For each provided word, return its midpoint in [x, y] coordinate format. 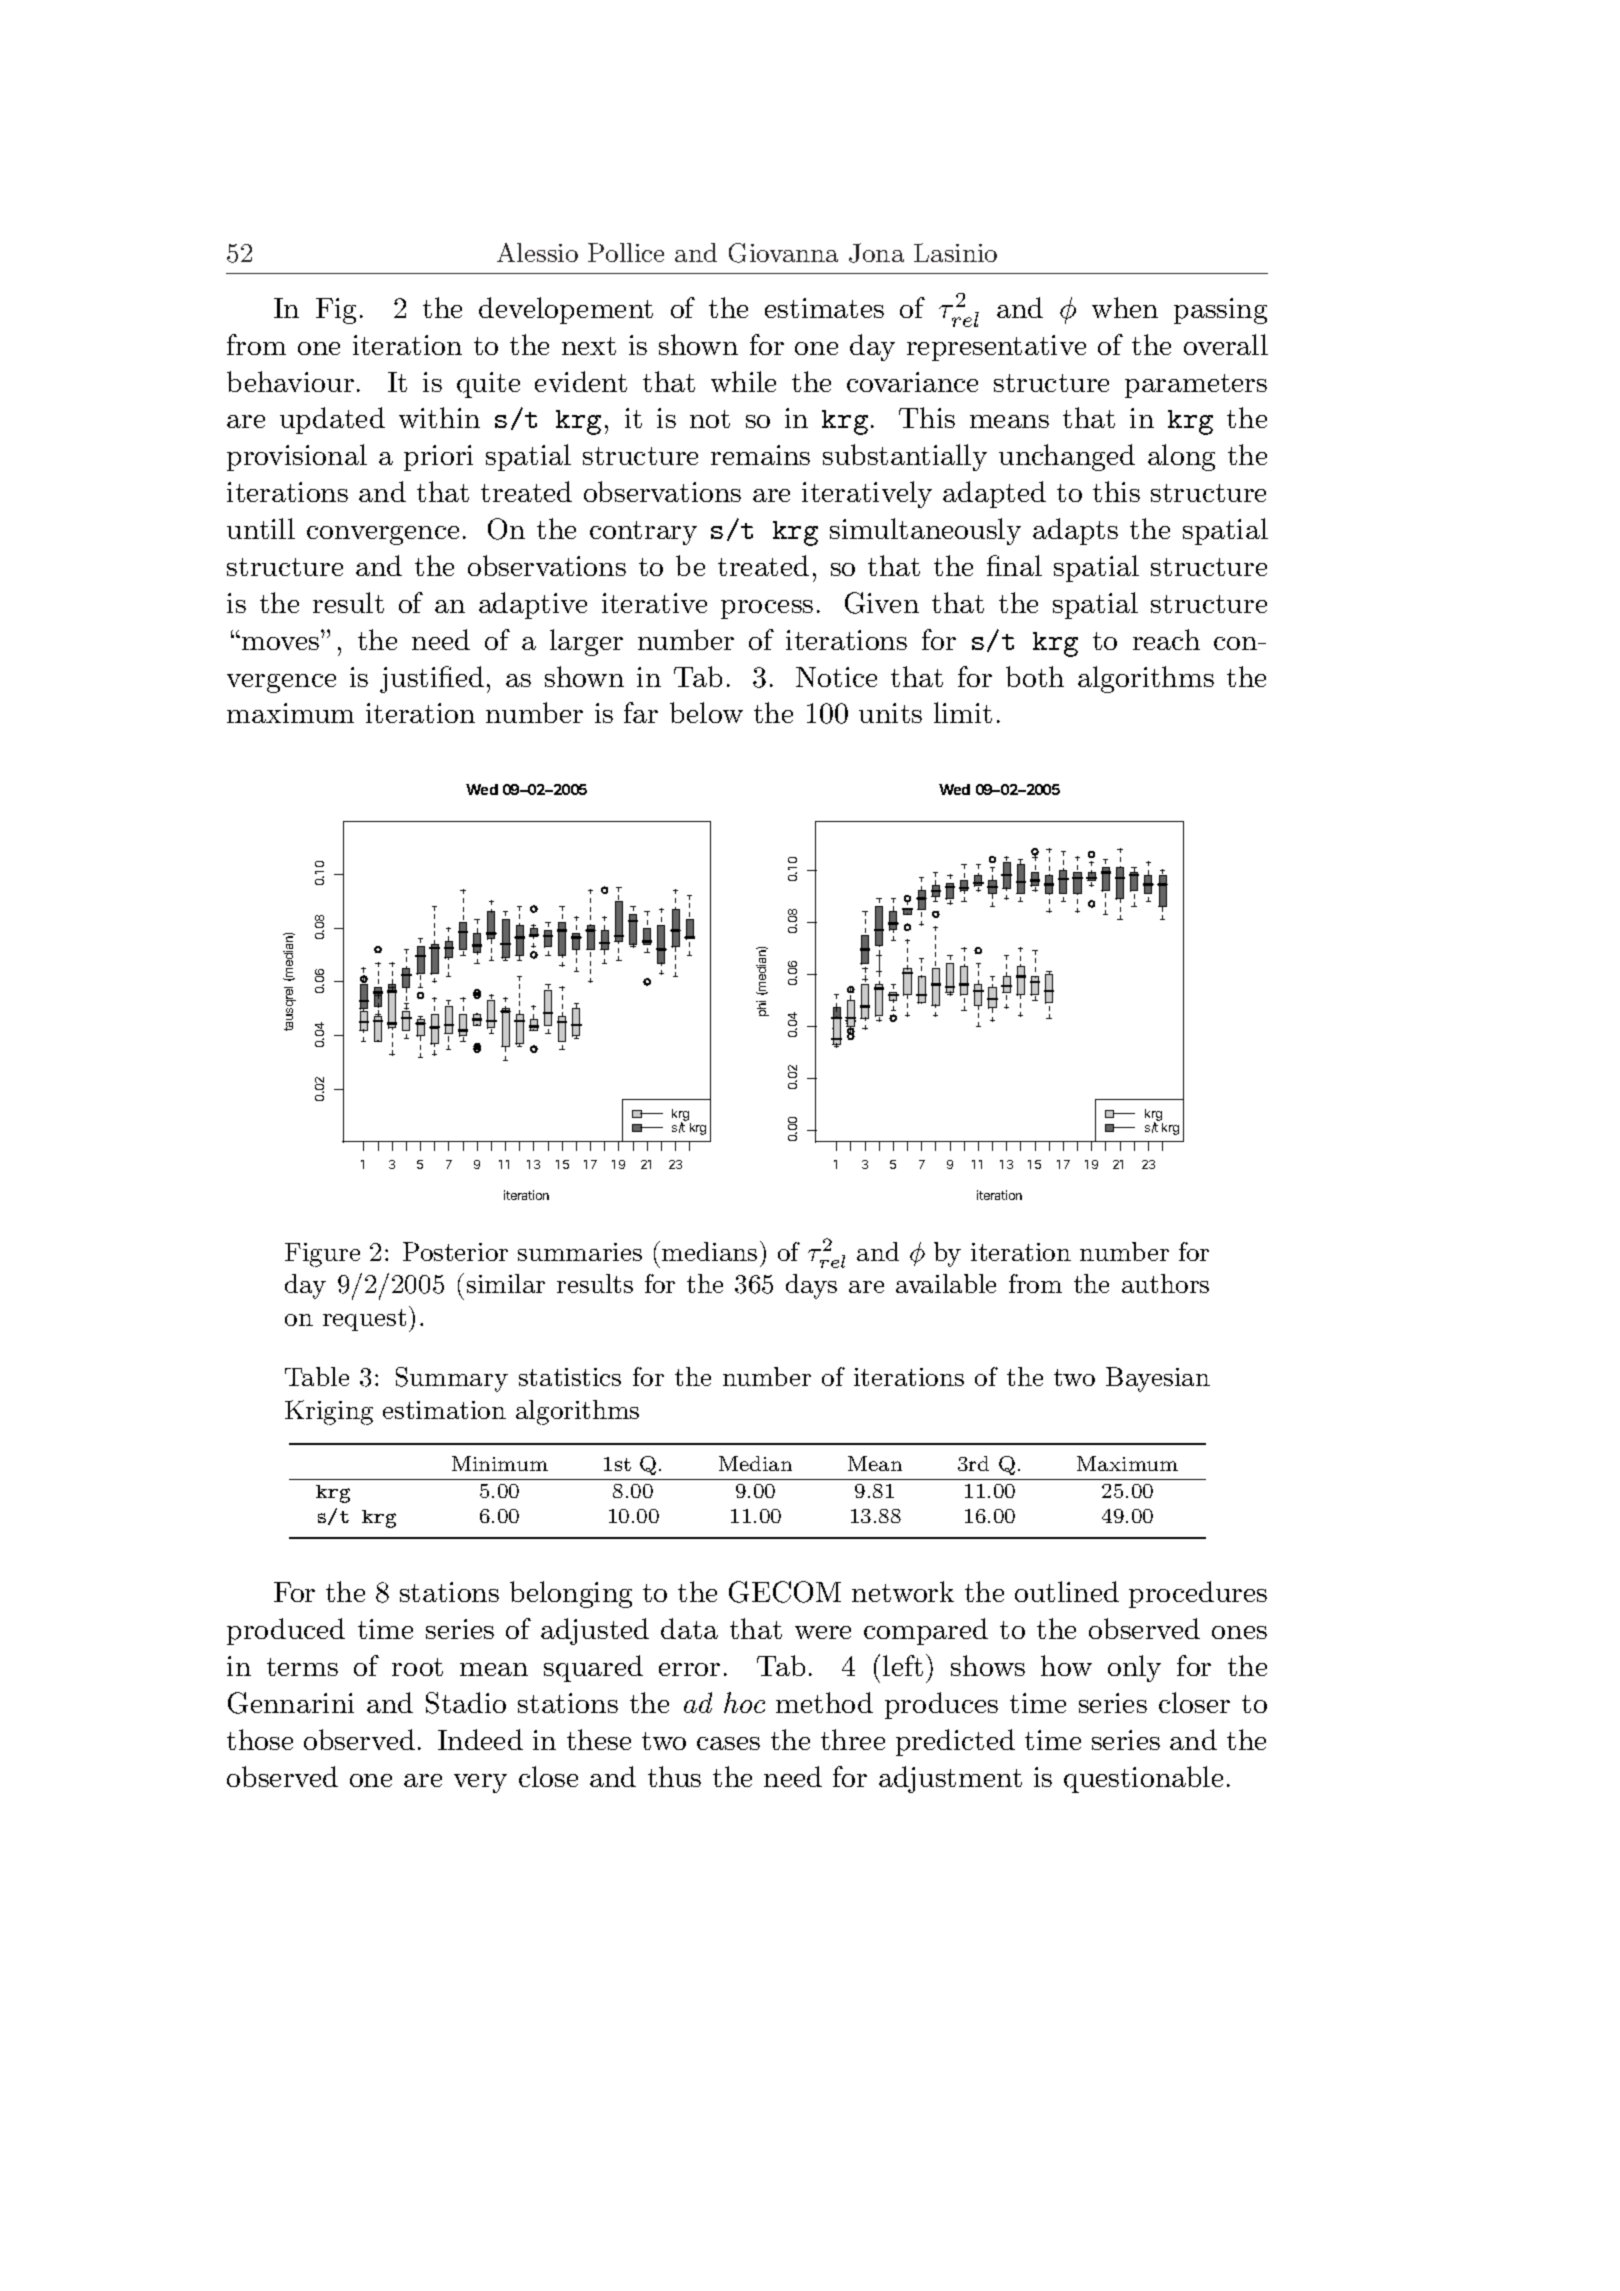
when [1125, 307]
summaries [580, 1252]
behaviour [290, 381]
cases [728, 1743]
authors [1165, 1283]
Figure [322, 1255]
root [417, 1667]
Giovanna [783, 253]
